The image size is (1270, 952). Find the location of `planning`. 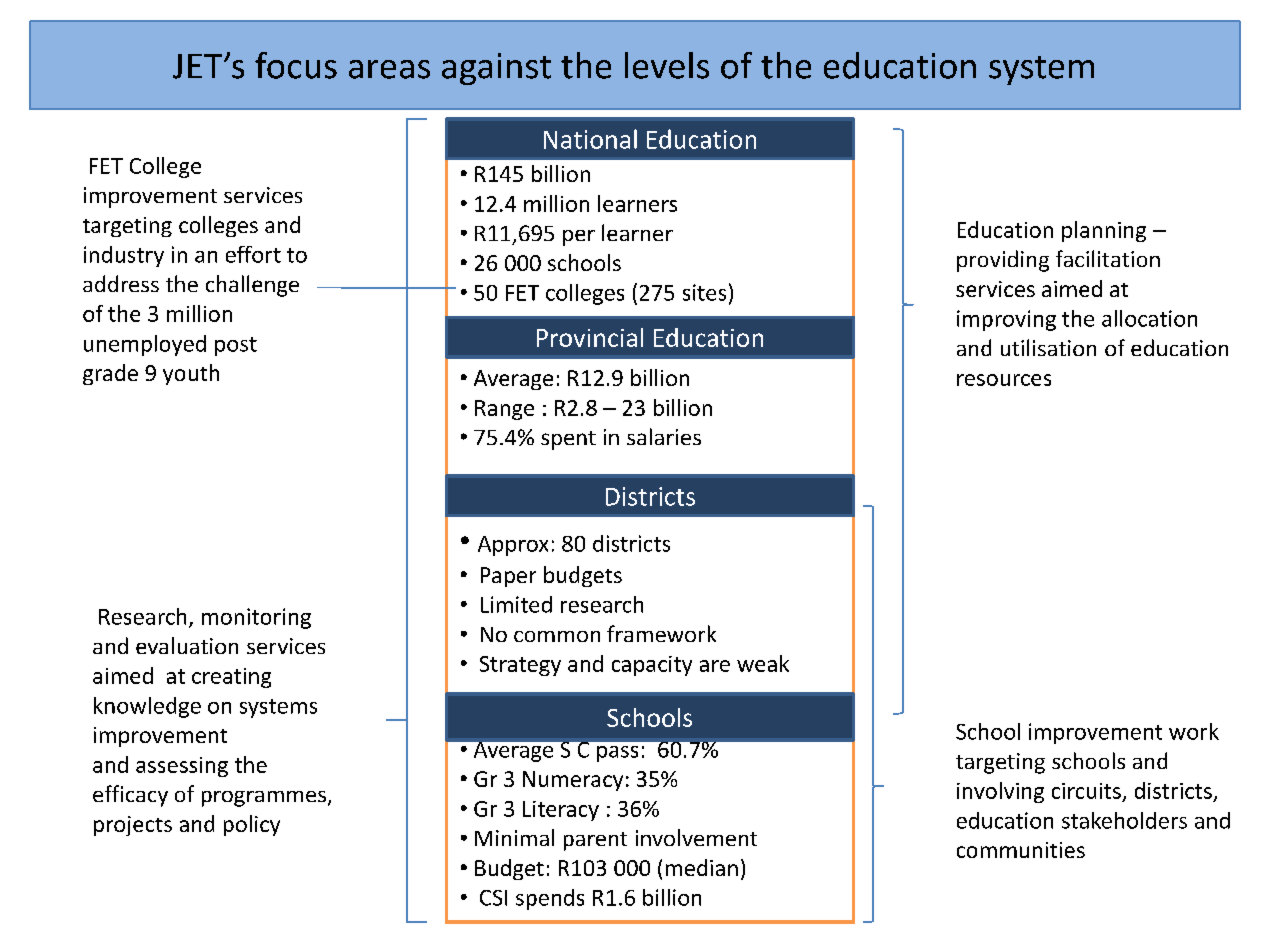

planning is located at coordinates (1104, 231).
